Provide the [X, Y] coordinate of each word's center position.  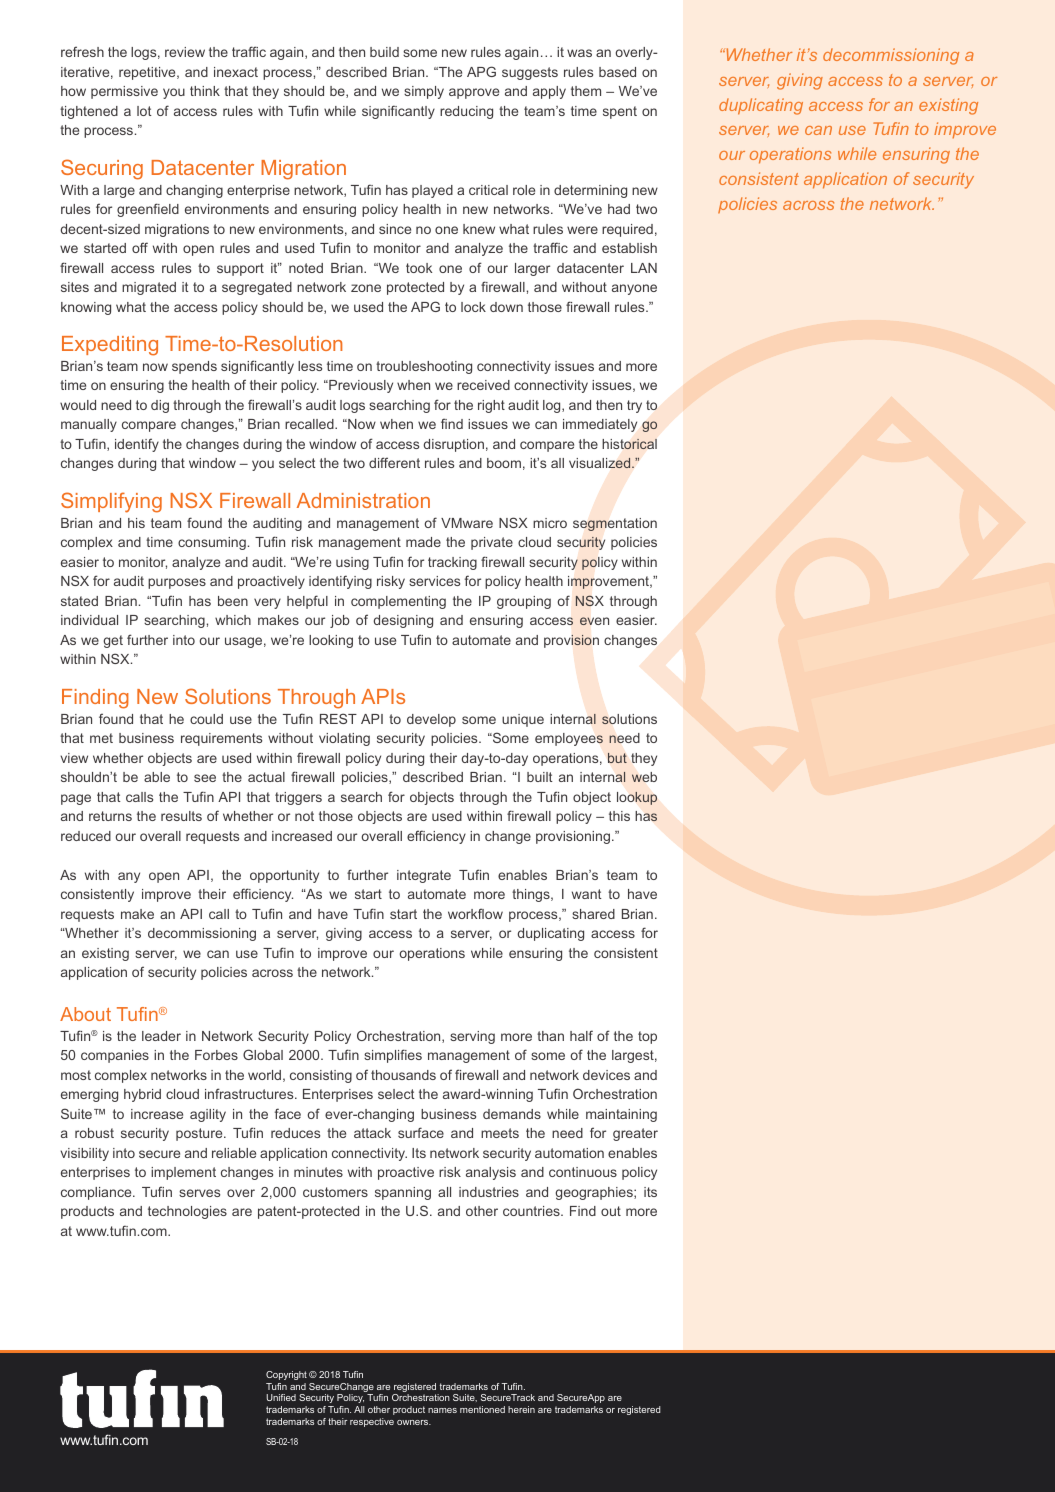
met [101, 738]
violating [344, 739]
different [394, 462]
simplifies [393, 1056]
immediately [600, 425]
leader [161, 1036]
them [586, 91]
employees [569, 739]
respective [372, 1422]
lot [144, 111]
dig [160, 406]
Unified [281, 1397]
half [581, 1035]
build [384, 52]
